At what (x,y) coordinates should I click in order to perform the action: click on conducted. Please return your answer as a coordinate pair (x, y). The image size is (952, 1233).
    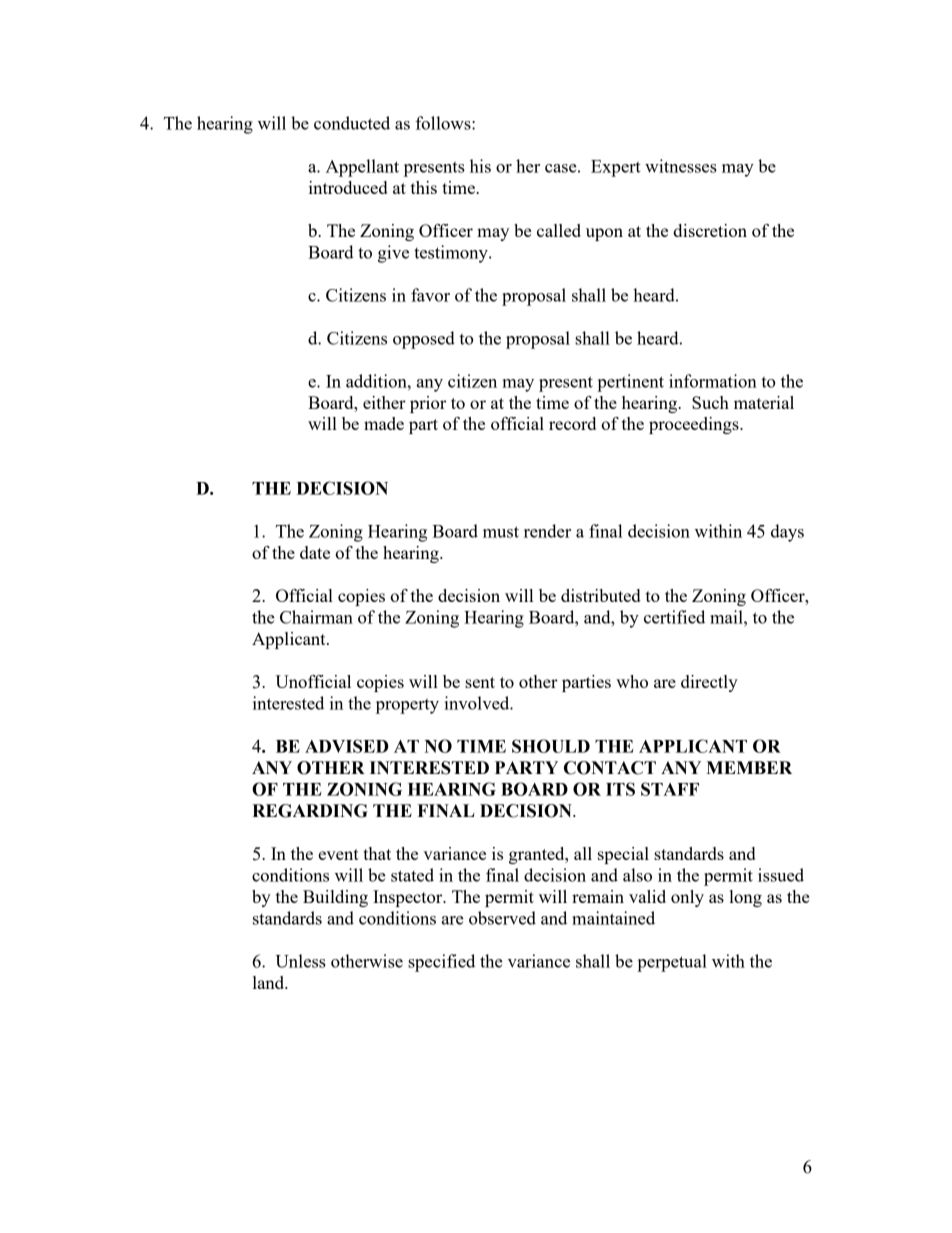
    Looking at the image, I should click on (352, 123).
